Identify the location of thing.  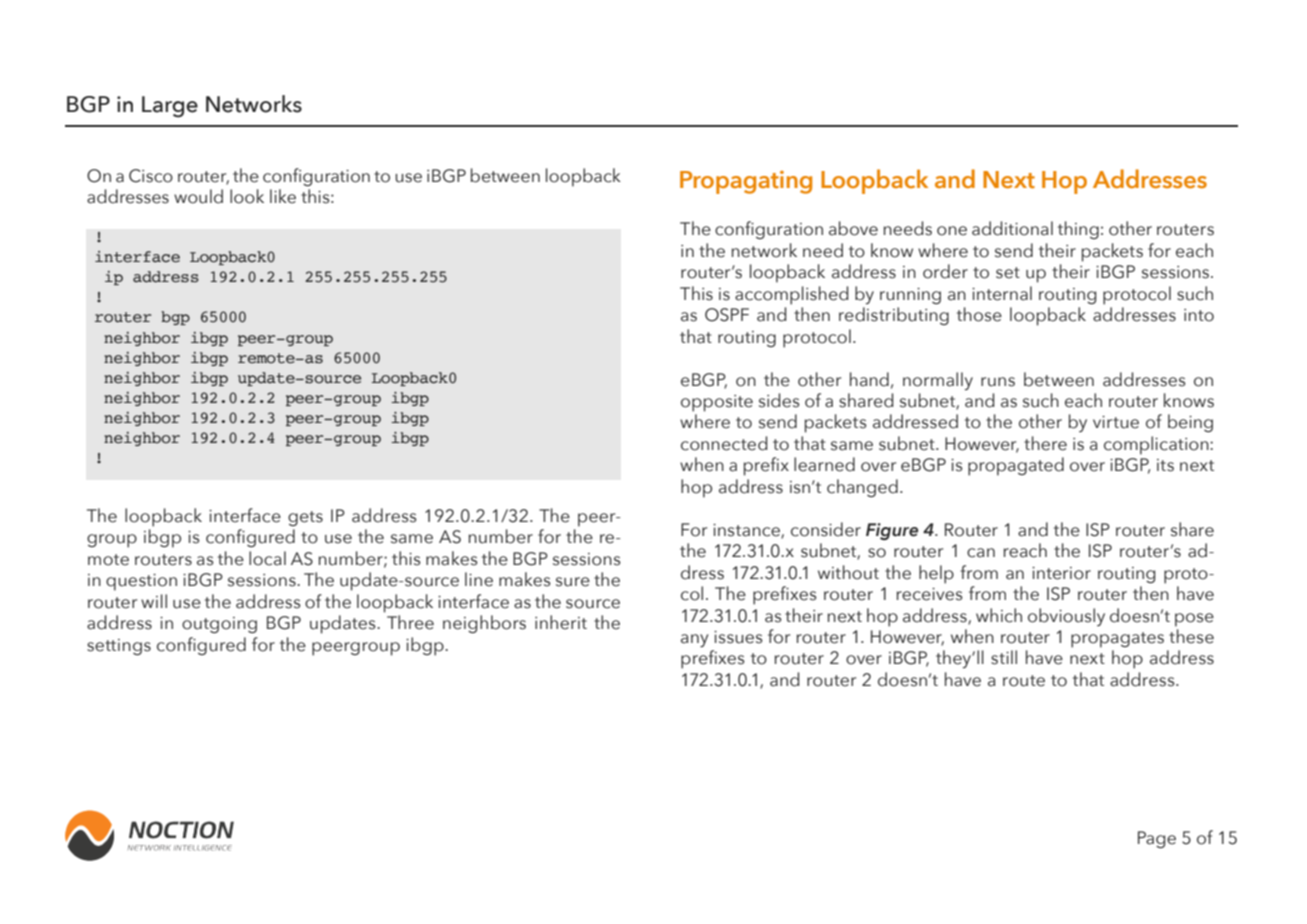
(1078, 230).
